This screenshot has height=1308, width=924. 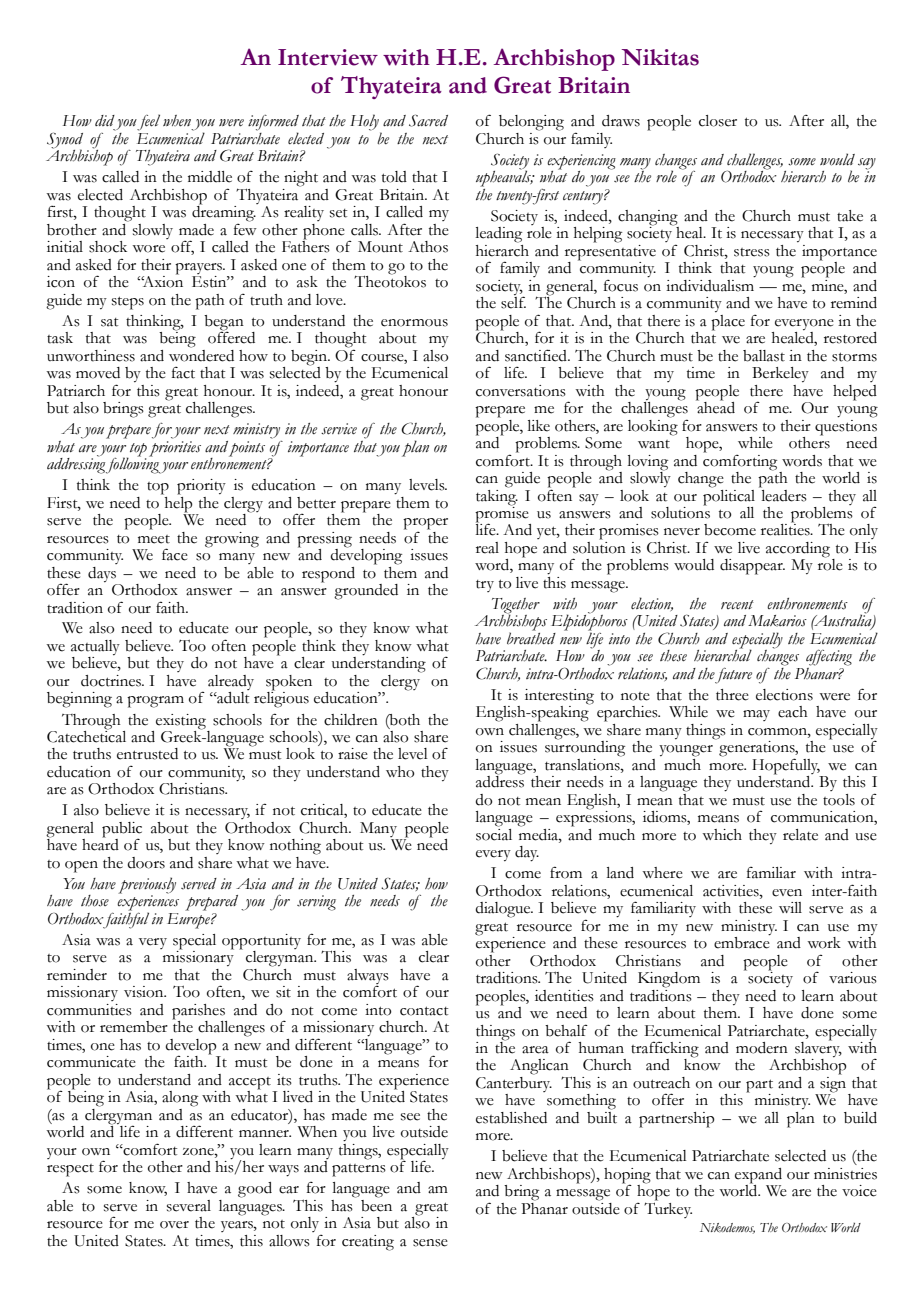 I want to click on sense, so click(x=430, y=1243).
